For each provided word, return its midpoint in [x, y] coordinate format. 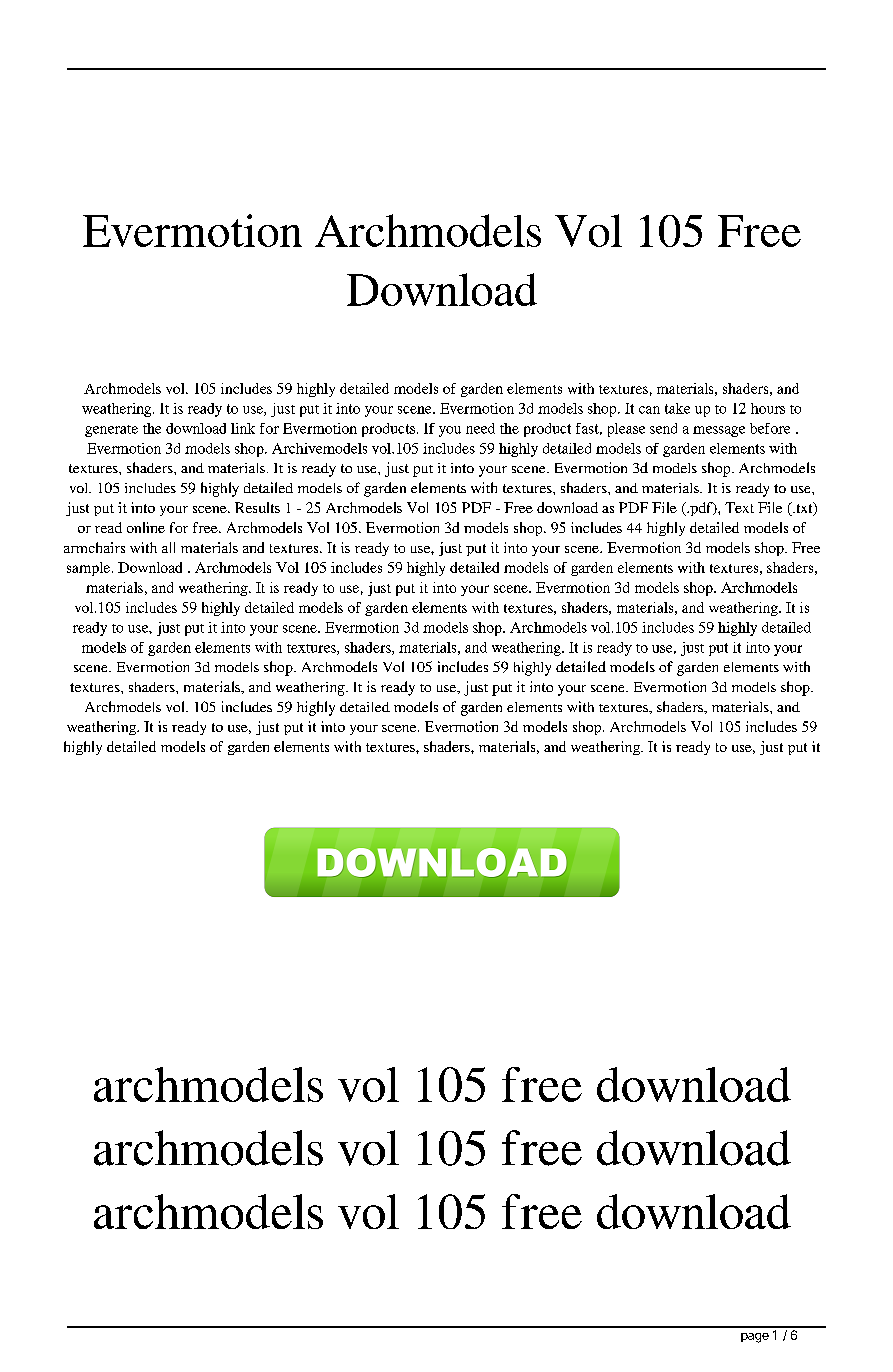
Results [257, 507]
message [719, 431]
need [480, 428]
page [755, 1338]
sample [90, 569]
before [770, 428]
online [146, 527]
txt [804, 509]
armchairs [94, 547]
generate [111, 431]
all [168, 547]
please [626, 430]
